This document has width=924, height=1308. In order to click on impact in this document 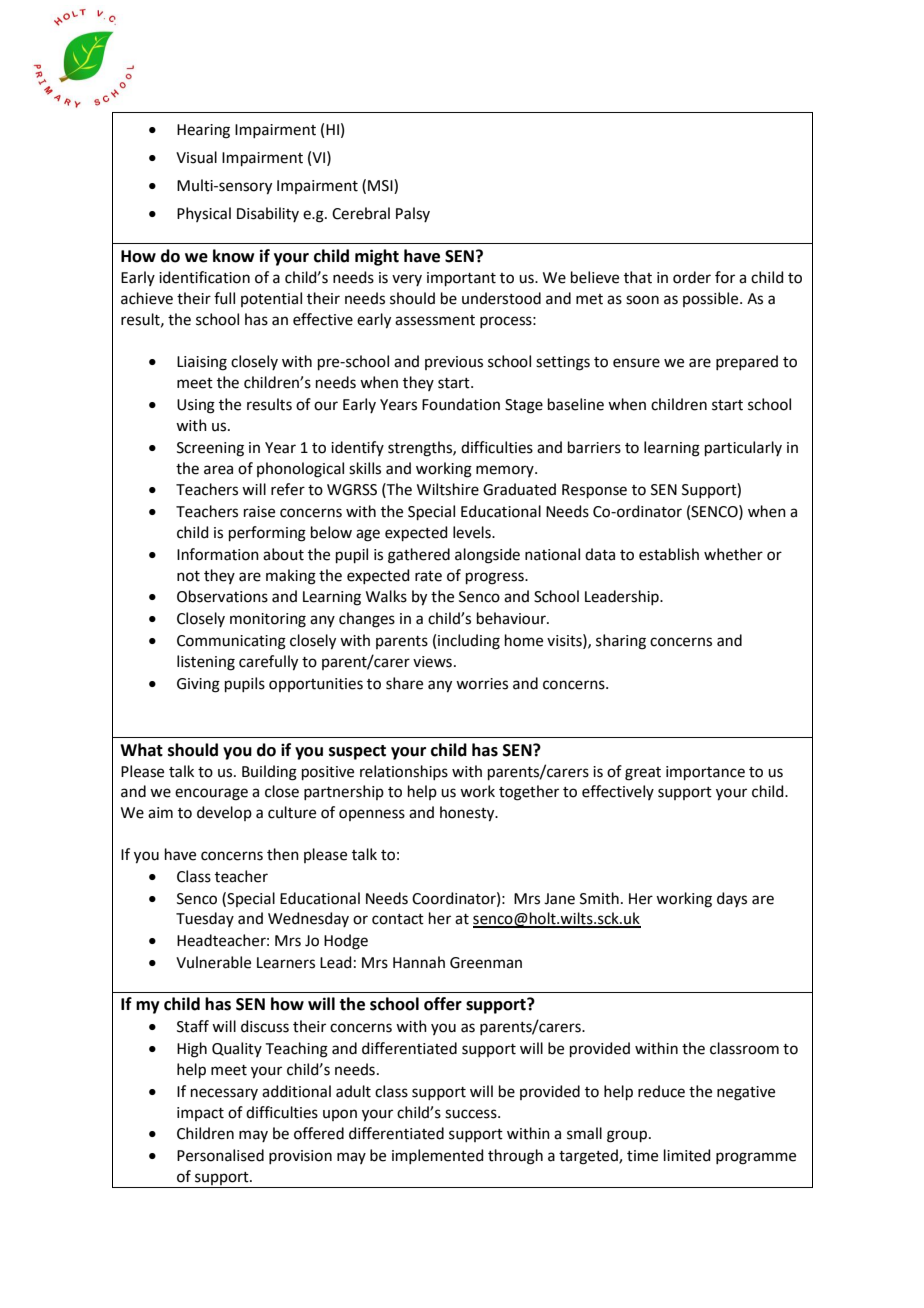, I will do `click(200, 1114)`.
